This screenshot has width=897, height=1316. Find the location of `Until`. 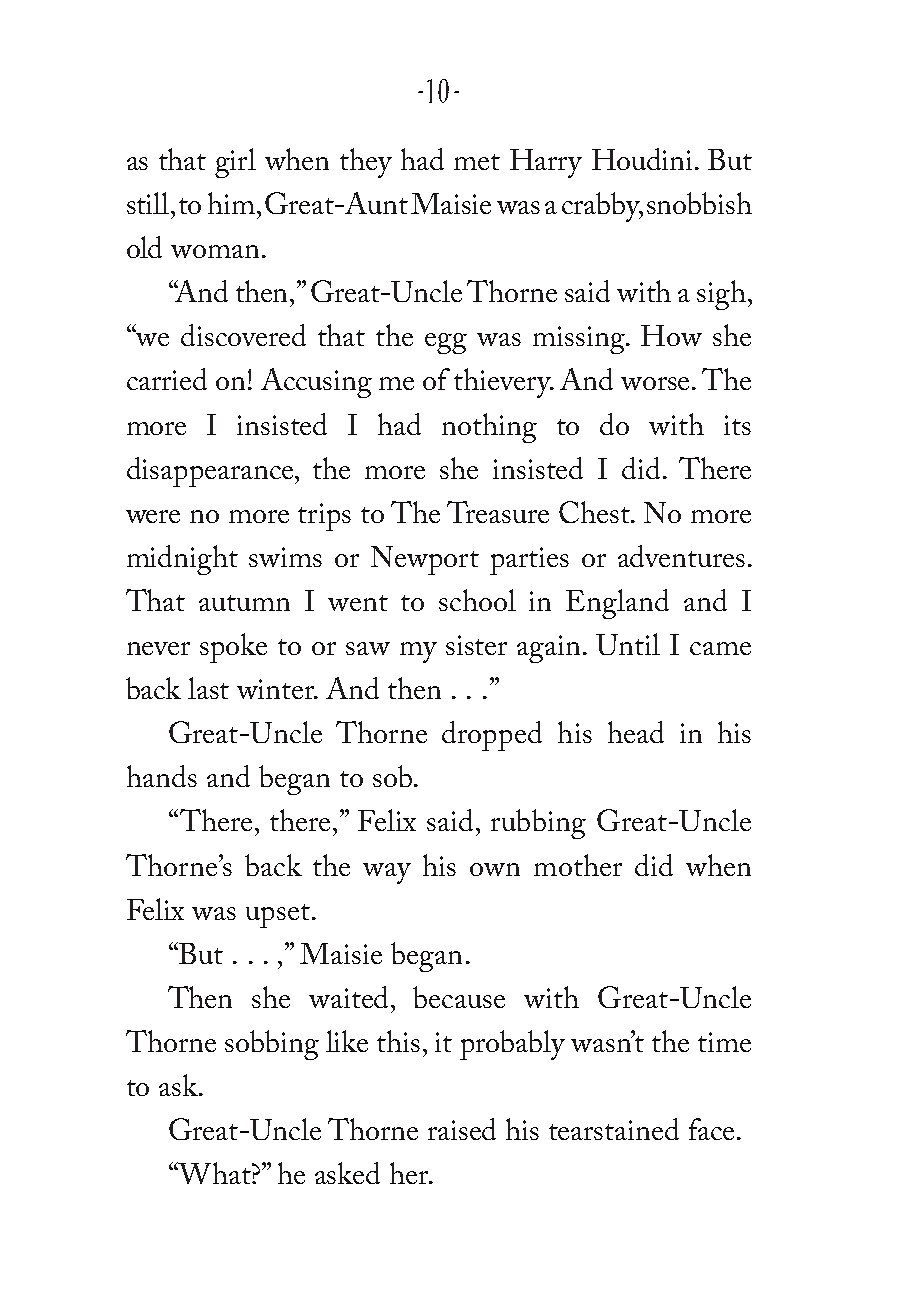

Until is located at coordinates (628, 644).
